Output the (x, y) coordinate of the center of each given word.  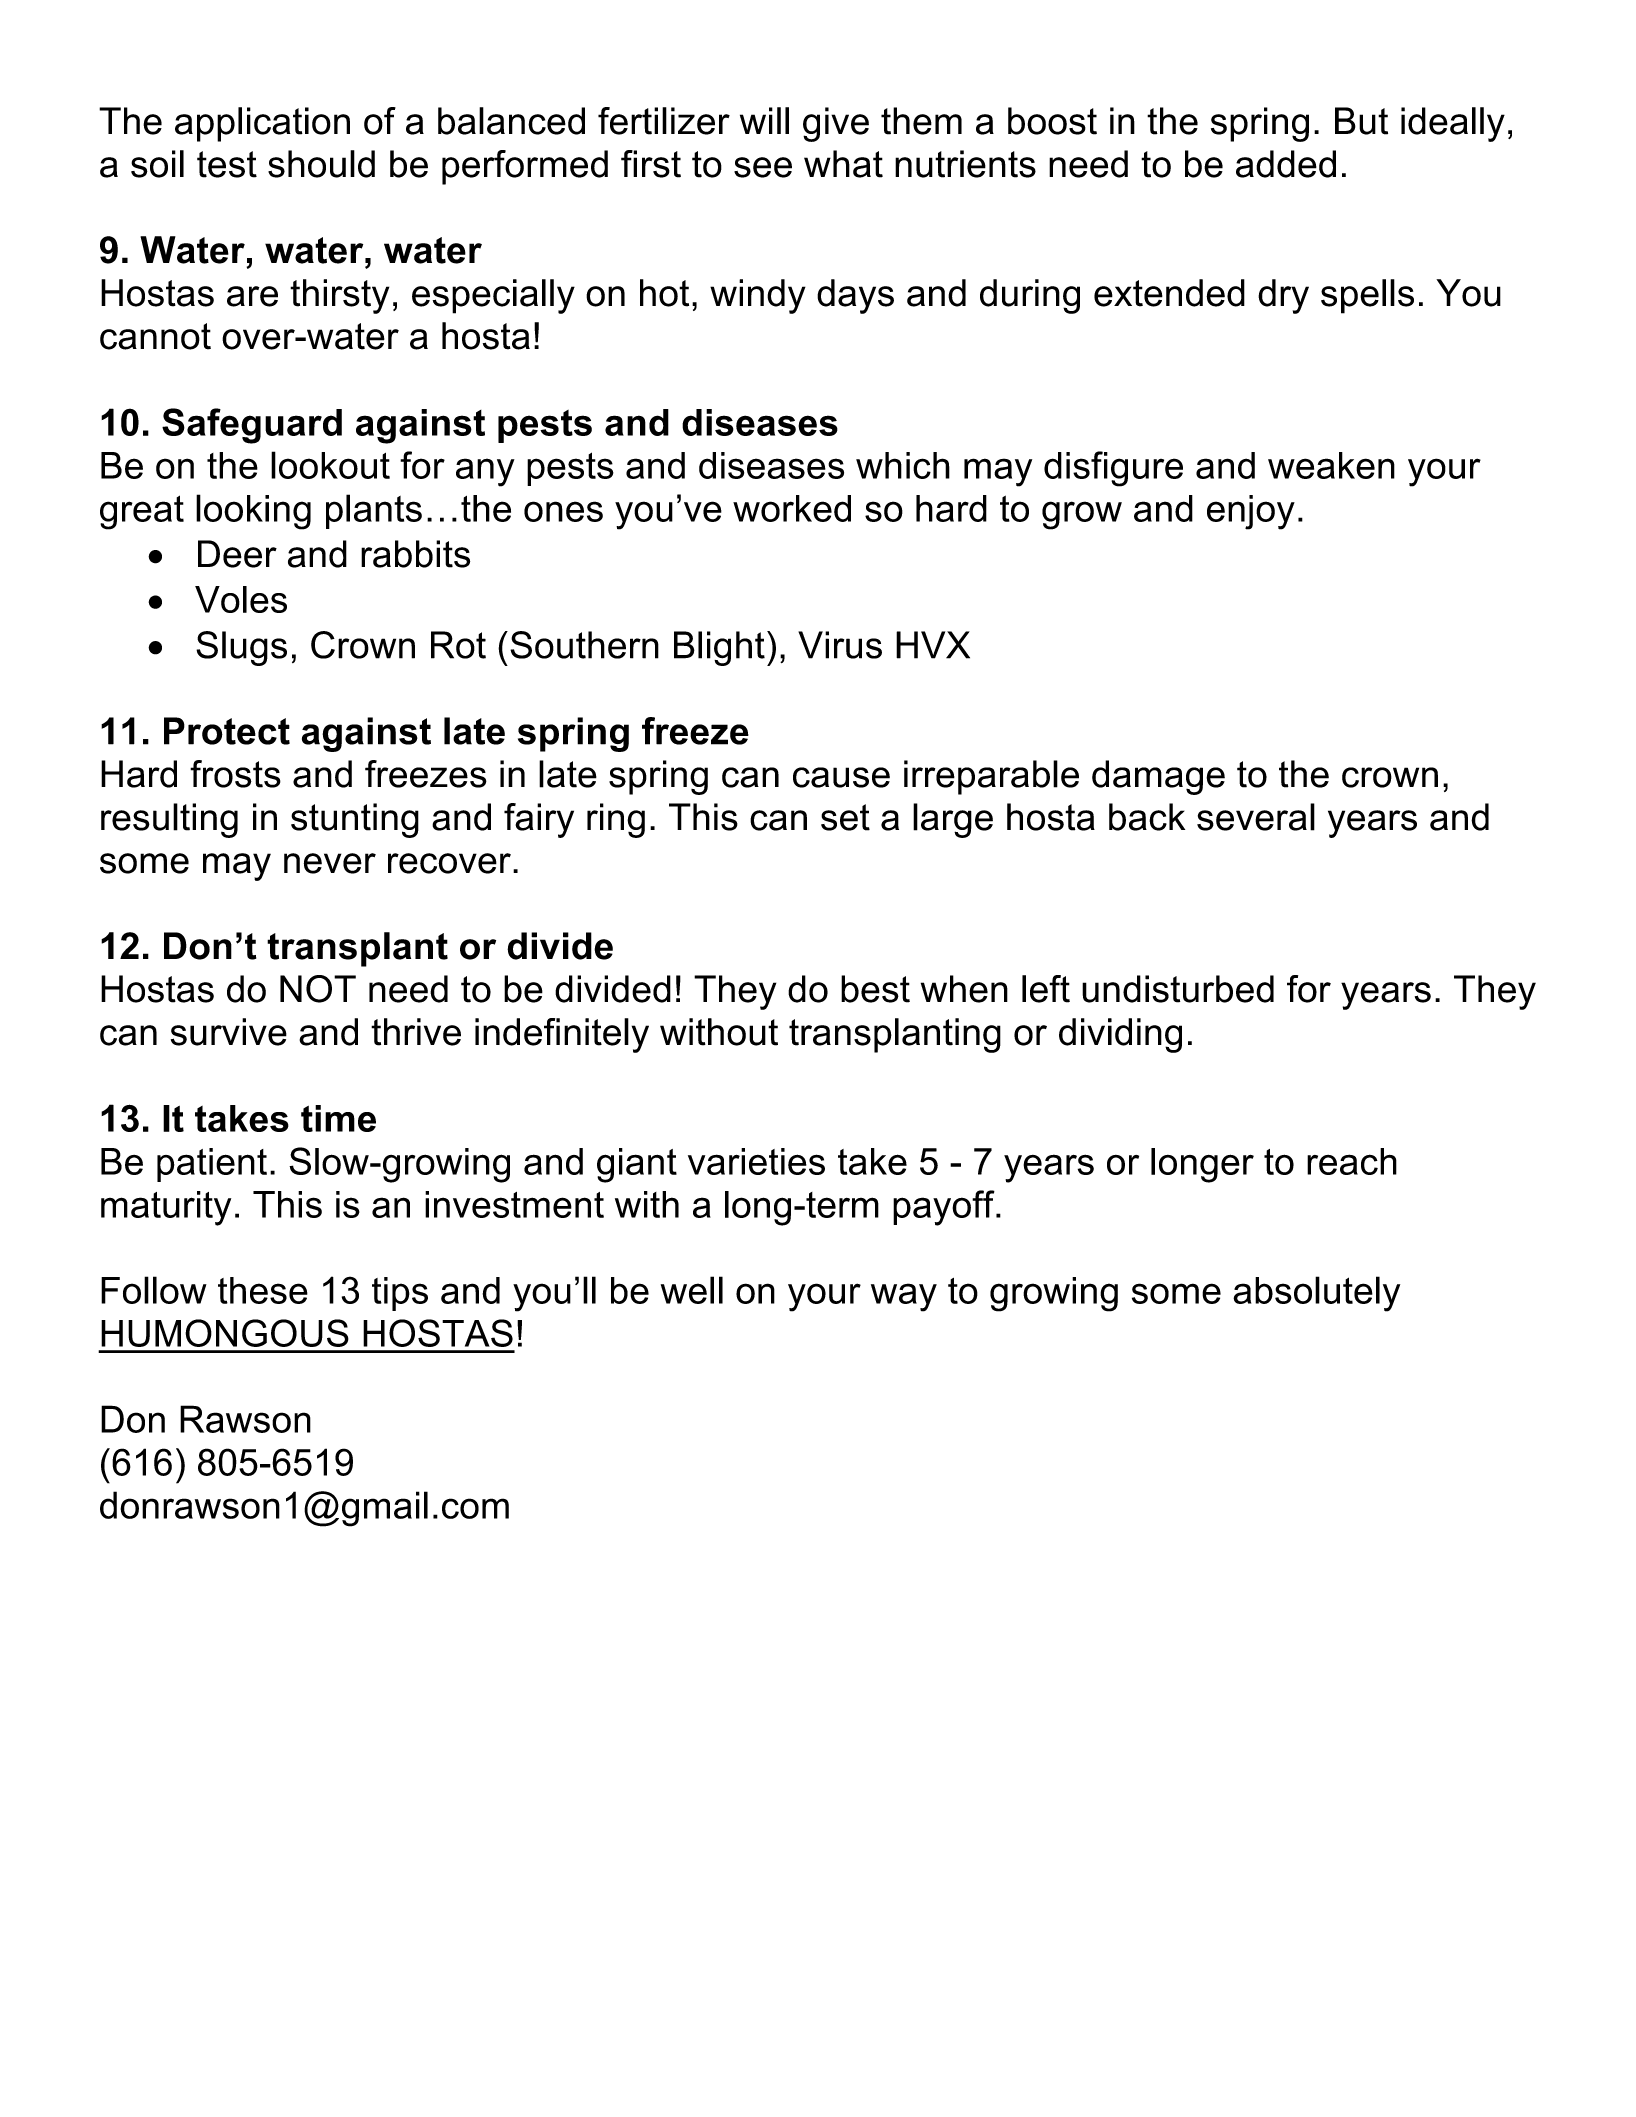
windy (758, 296)
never (330, 863)
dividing (1120, 1035)
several (1256, 817)
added (1286, 164)
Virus (840, 645)
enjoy (1251, 512)
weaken (1331, 465)
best (875, 989)
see (763, 167)
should (321, 164)
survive (229, 1032)
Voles (241, 599)
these (263, 1290)
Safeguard (252, 426)
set (845, 817)
